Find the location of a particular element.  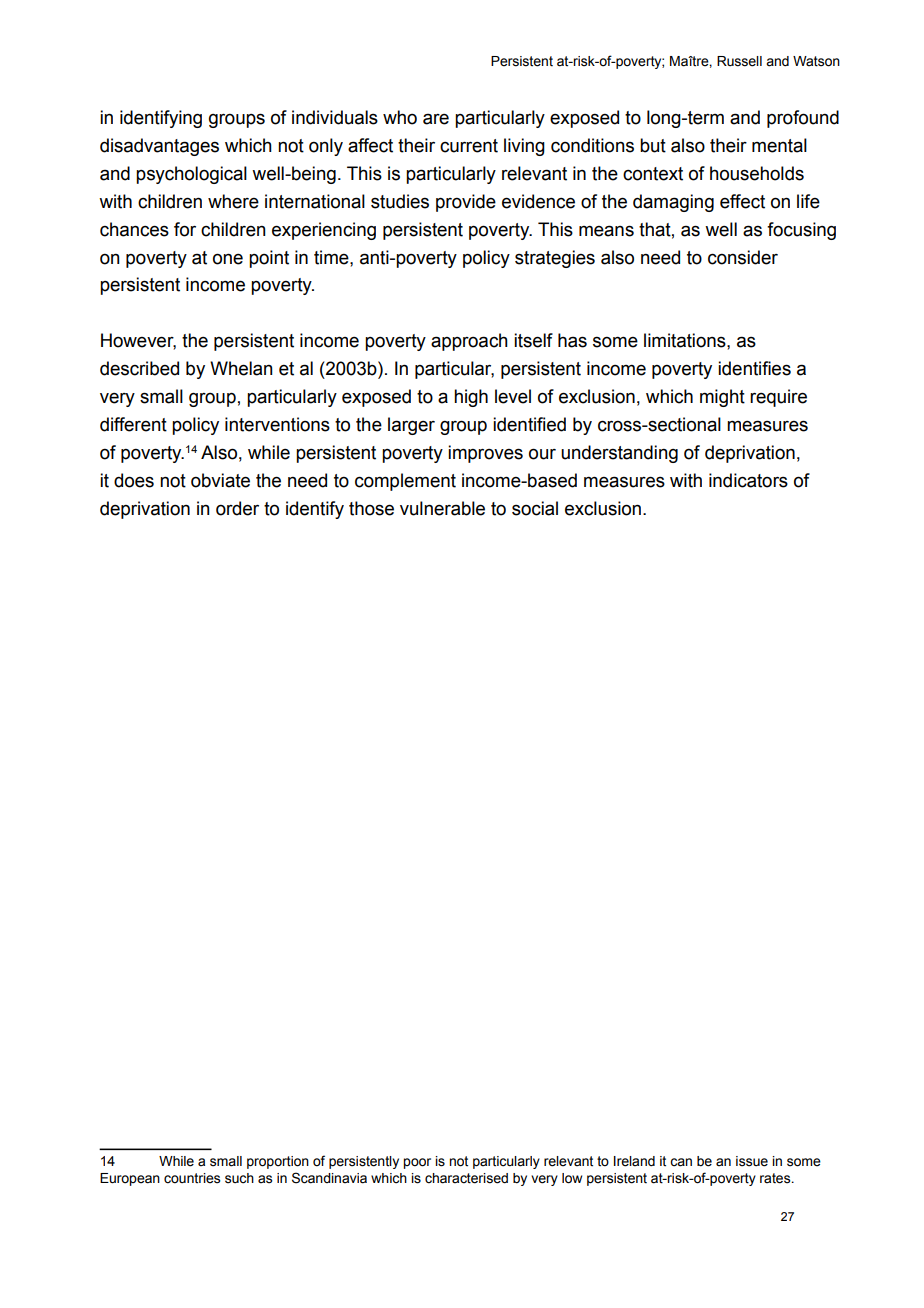

indicators is located at coordinates (748, 480).
